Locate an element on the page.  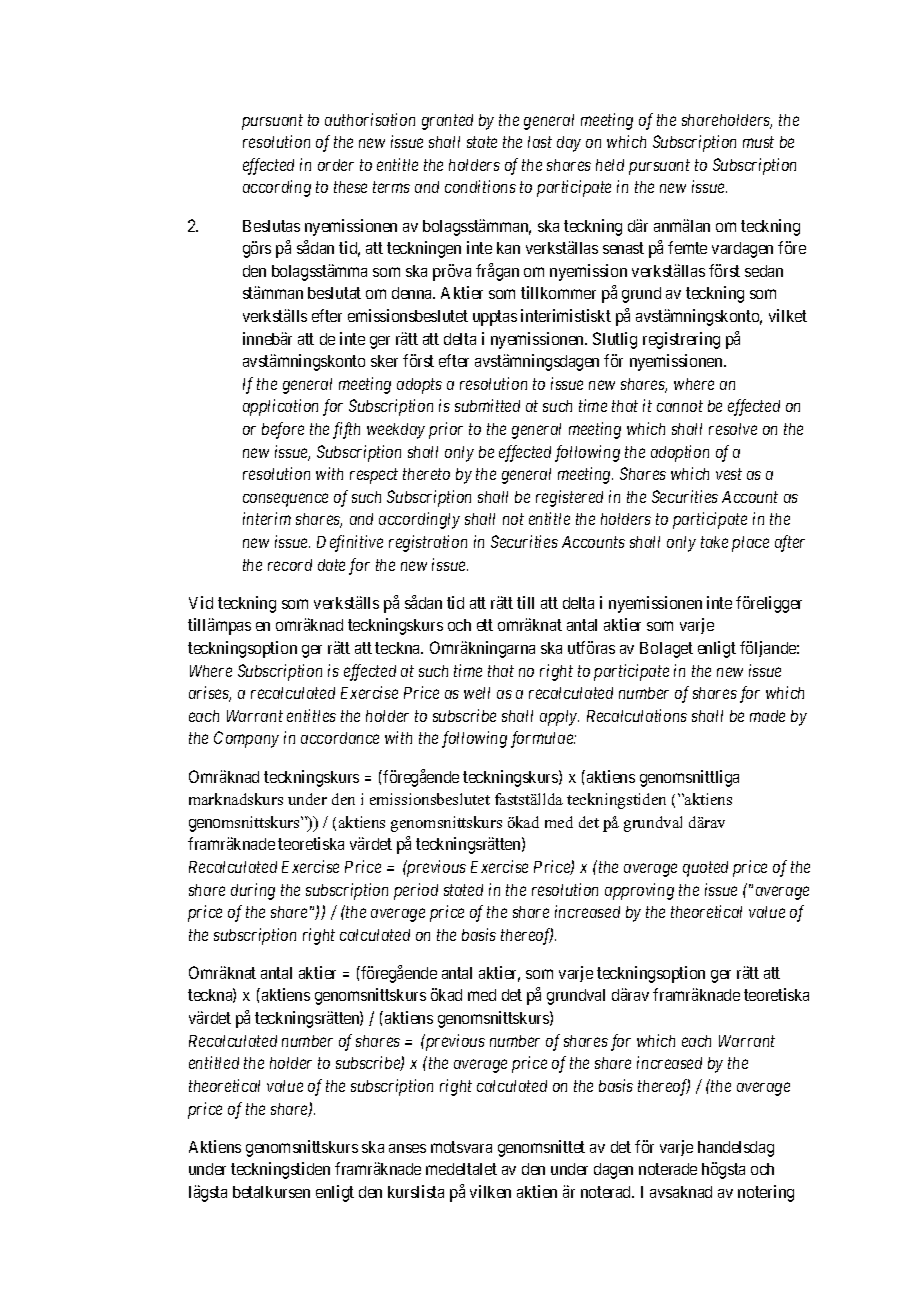
Vid is located at coordinates (201, 602).
